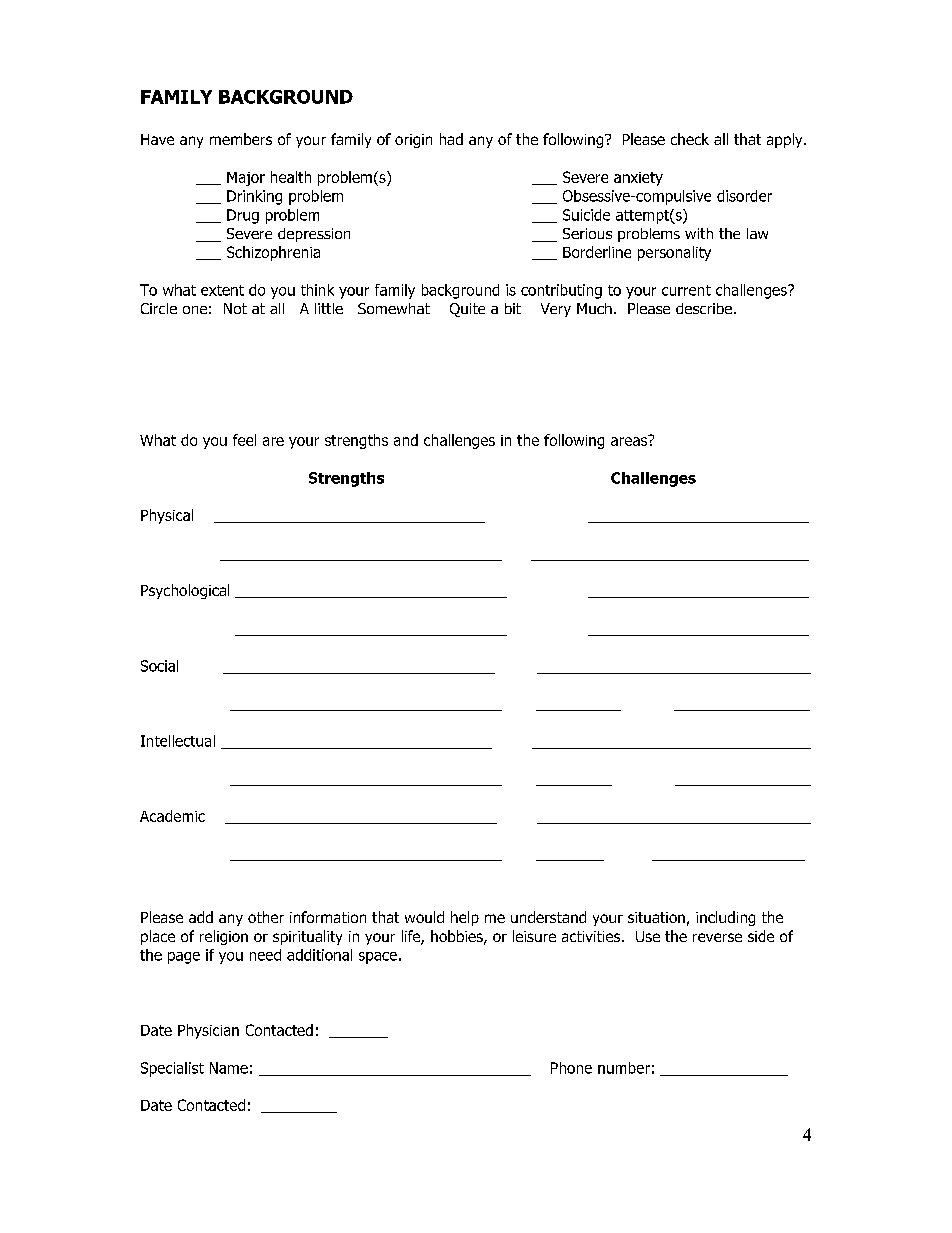 Image resolution: width=952 pixels, height=1233 pixels. I want to click on feel, so click(244, 440).
